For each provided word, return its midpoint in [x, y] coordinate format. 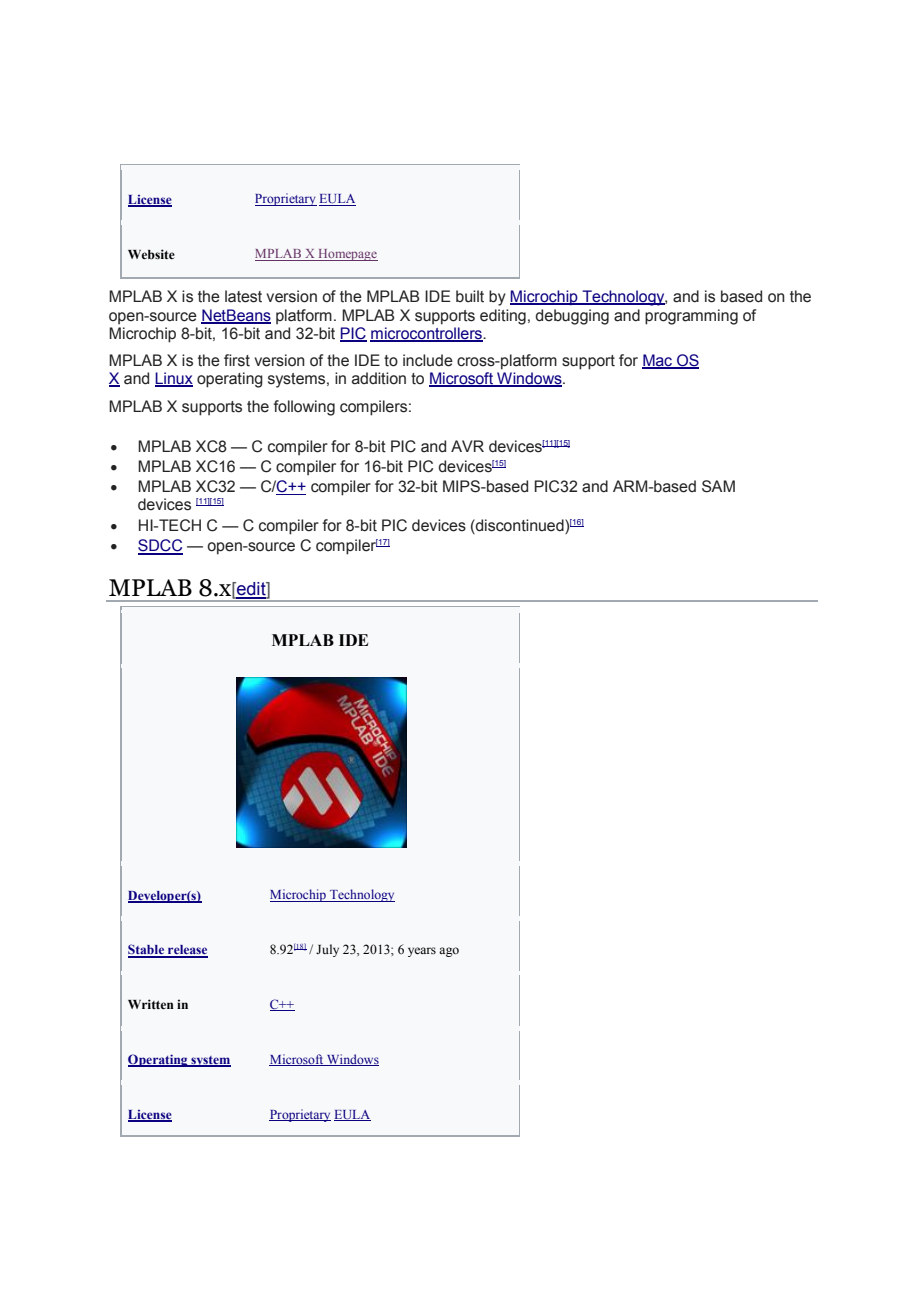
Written [151, 1004]
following [304, 408]
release [187, 951]
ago [449, 952]
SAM [718, 486]
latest [243, 296]
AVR [467, 446]
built [470, 296]
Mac [658, 361]
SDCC [160, 546]
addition [379, 378]
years [422, 952]
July [327, 950]
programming [691, 317]
